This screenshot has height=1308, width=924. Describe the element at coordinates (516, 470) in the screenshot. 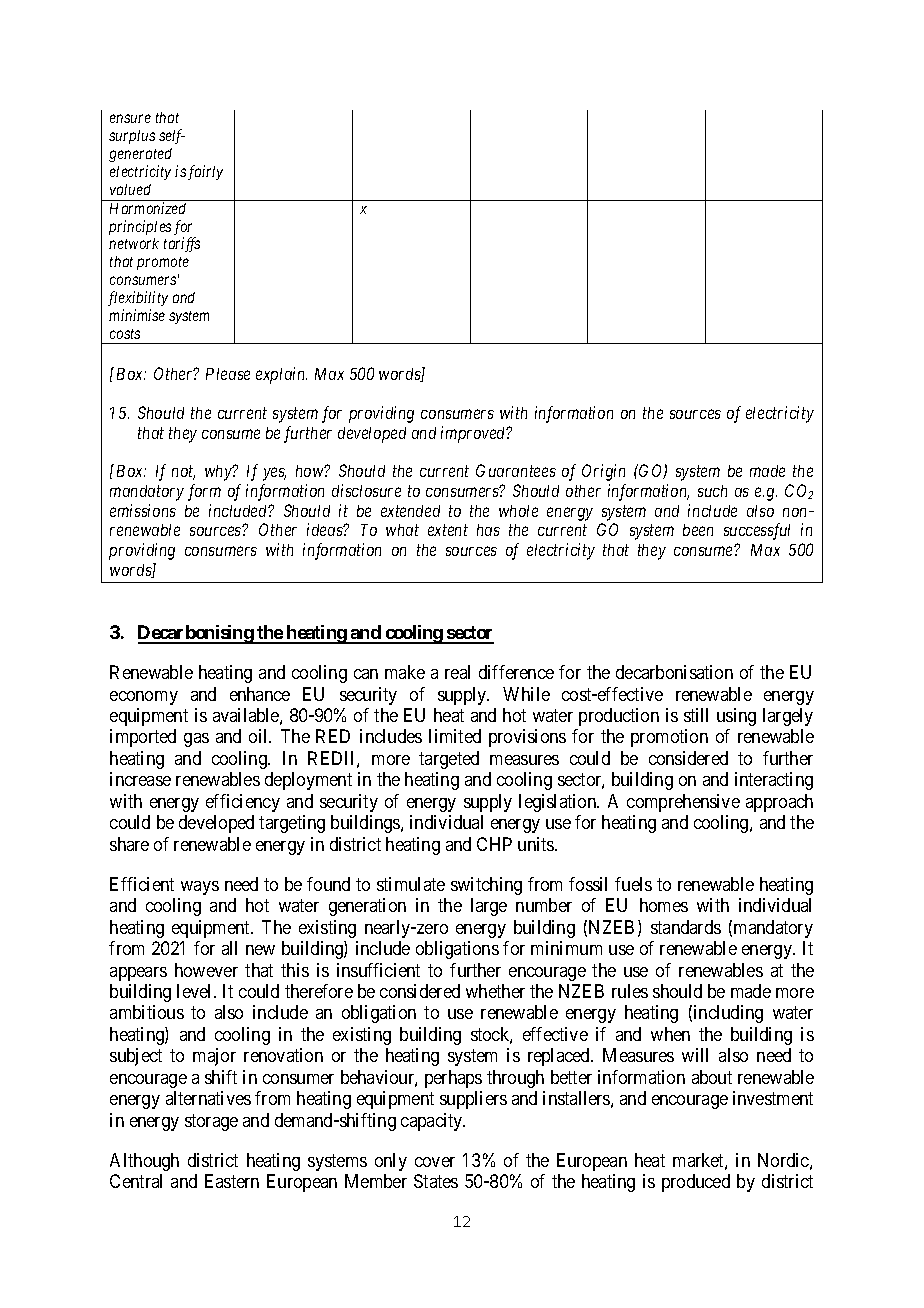

I see `Guarantees` at that location.
